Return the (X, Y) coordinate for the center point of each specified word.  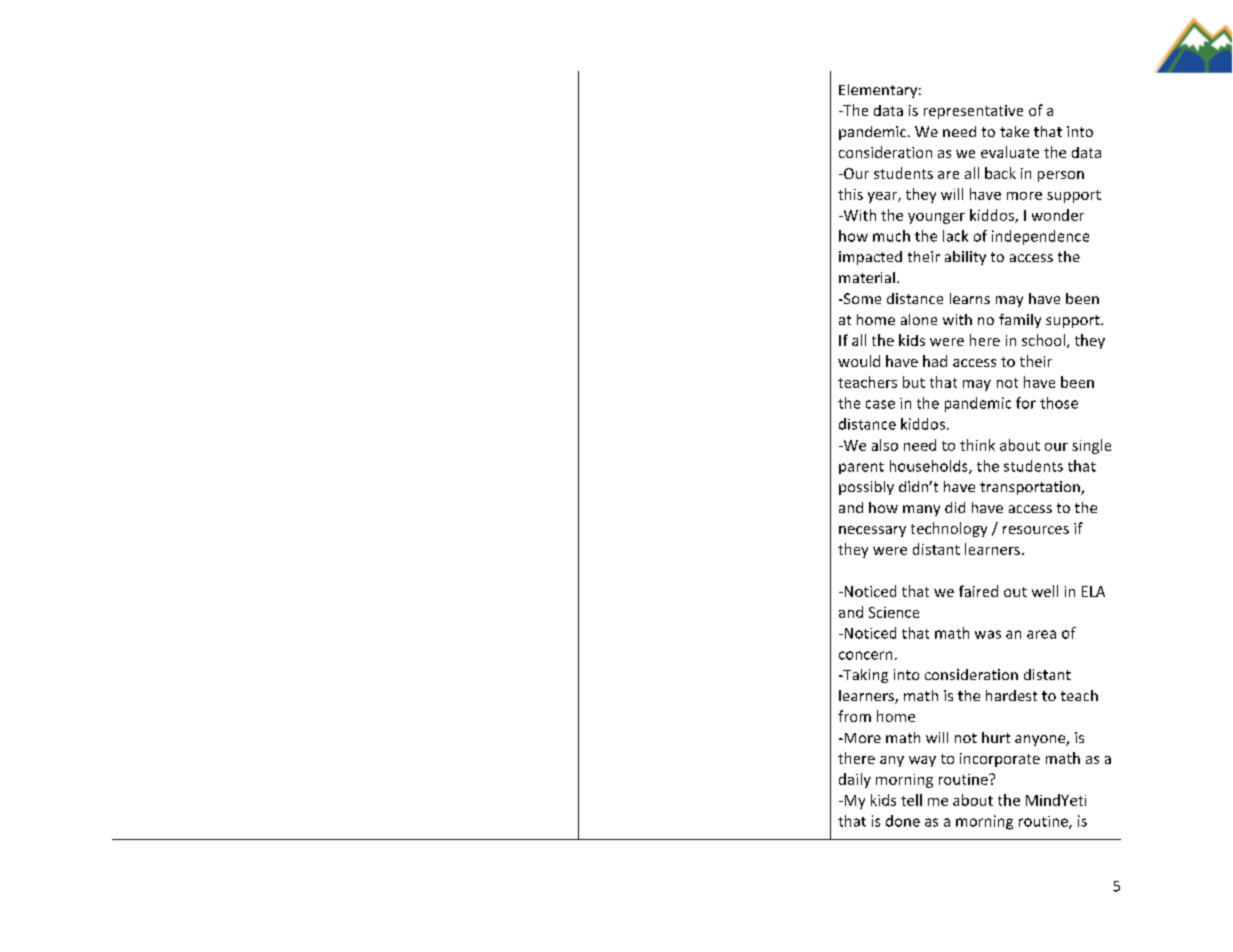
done (903, 821)
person (1061, 176)
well (1045, 591)
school (1043, 340)
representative (973, 112)
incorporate (1000, 760)
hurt (996, 737)
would (859, 361)
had (935, 361)
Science (894, 612)
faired (978, 591)
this (850, 194)
